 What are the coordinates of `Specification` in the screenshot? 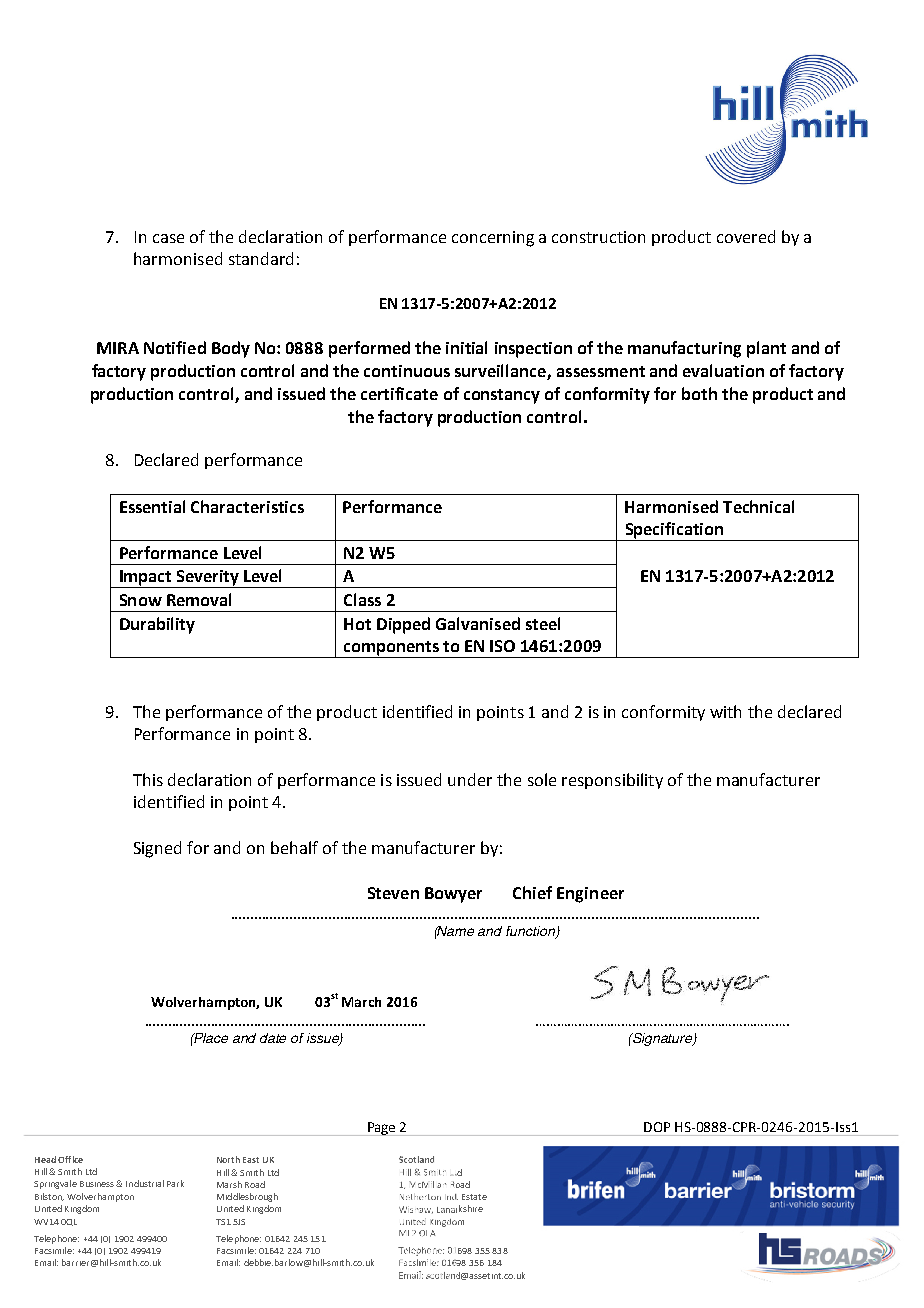 It's located at (674, 531).
